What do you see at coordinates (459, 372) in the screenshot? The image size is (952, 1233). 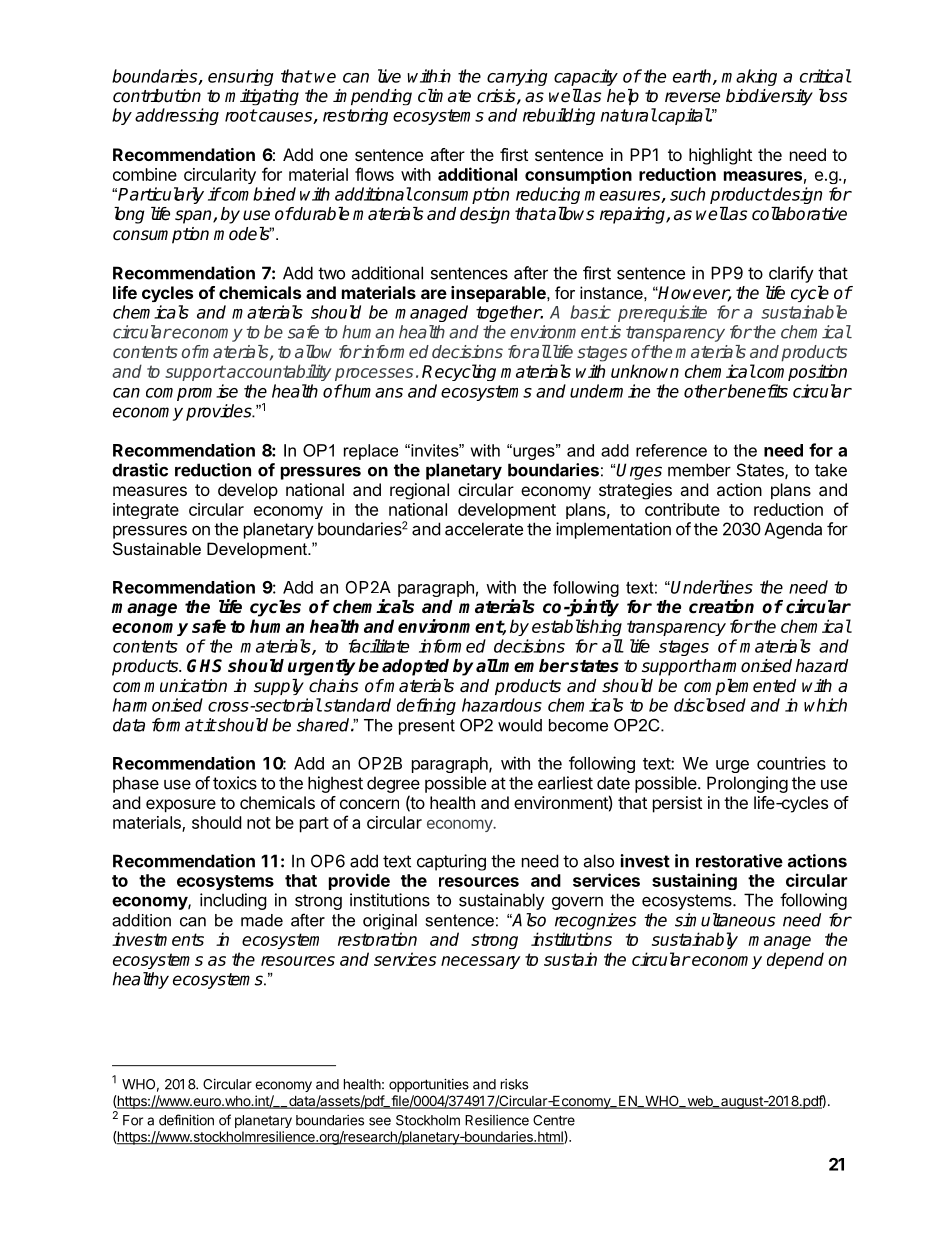 I see `Recycling` at bounding box center [459, 372].
